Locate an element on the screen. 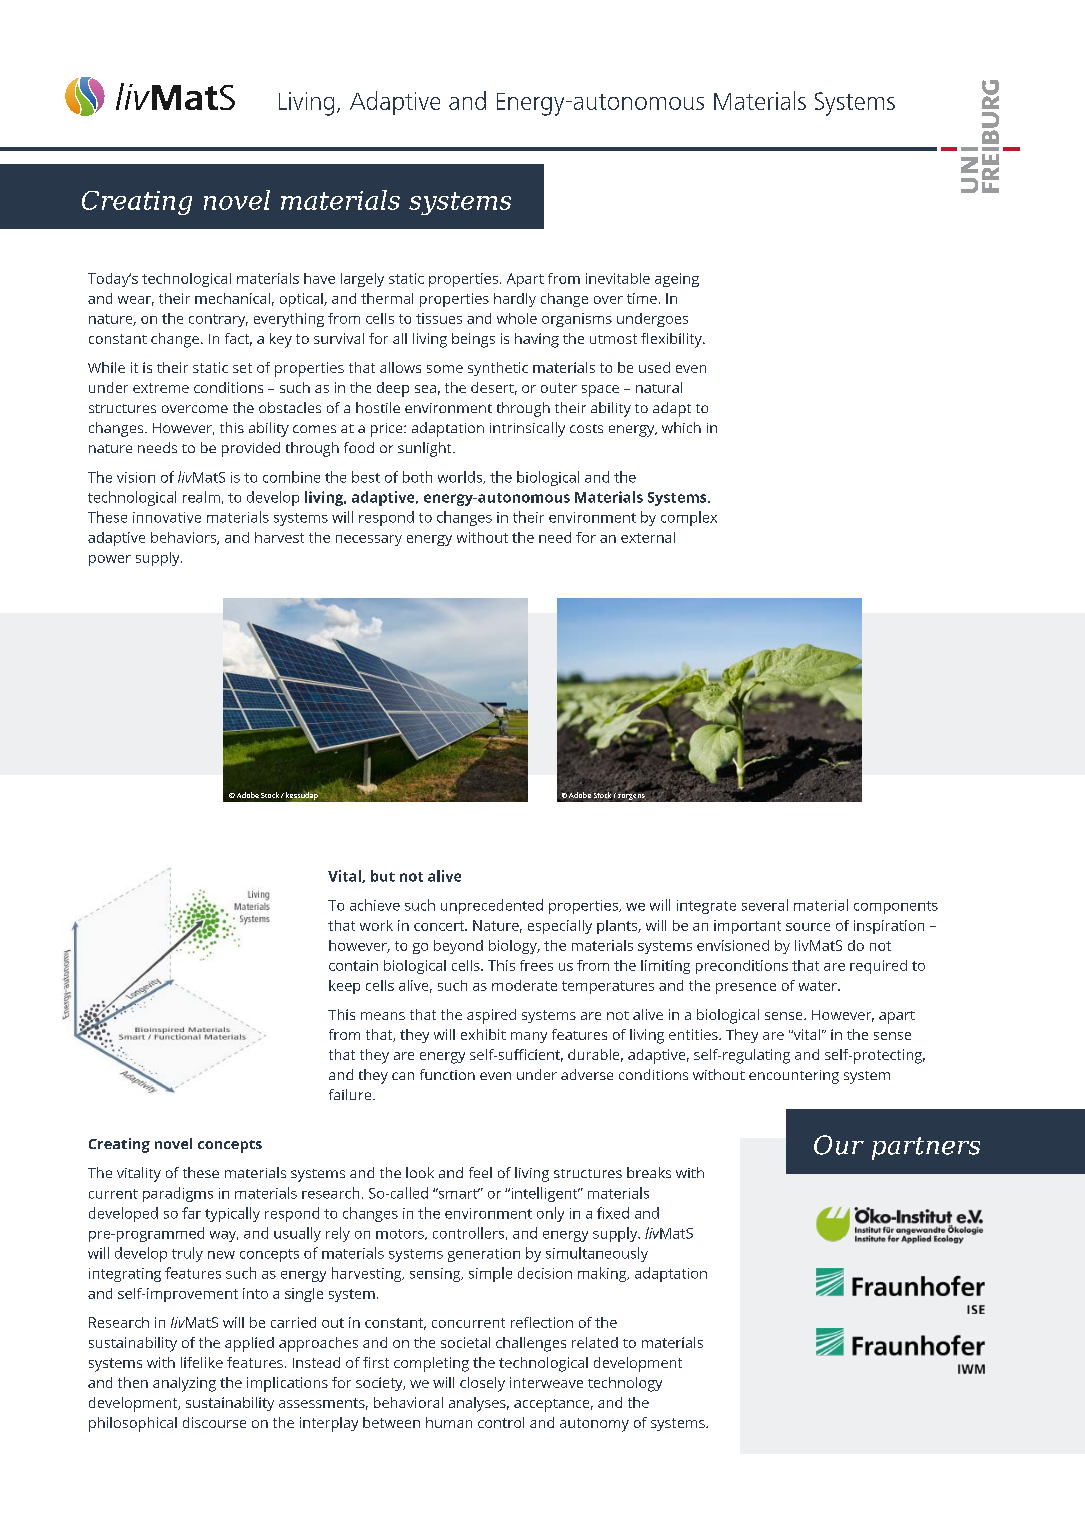 The width and height of the screenshot is (1085, 1535). ageing is located at coordinates (677, 280).
